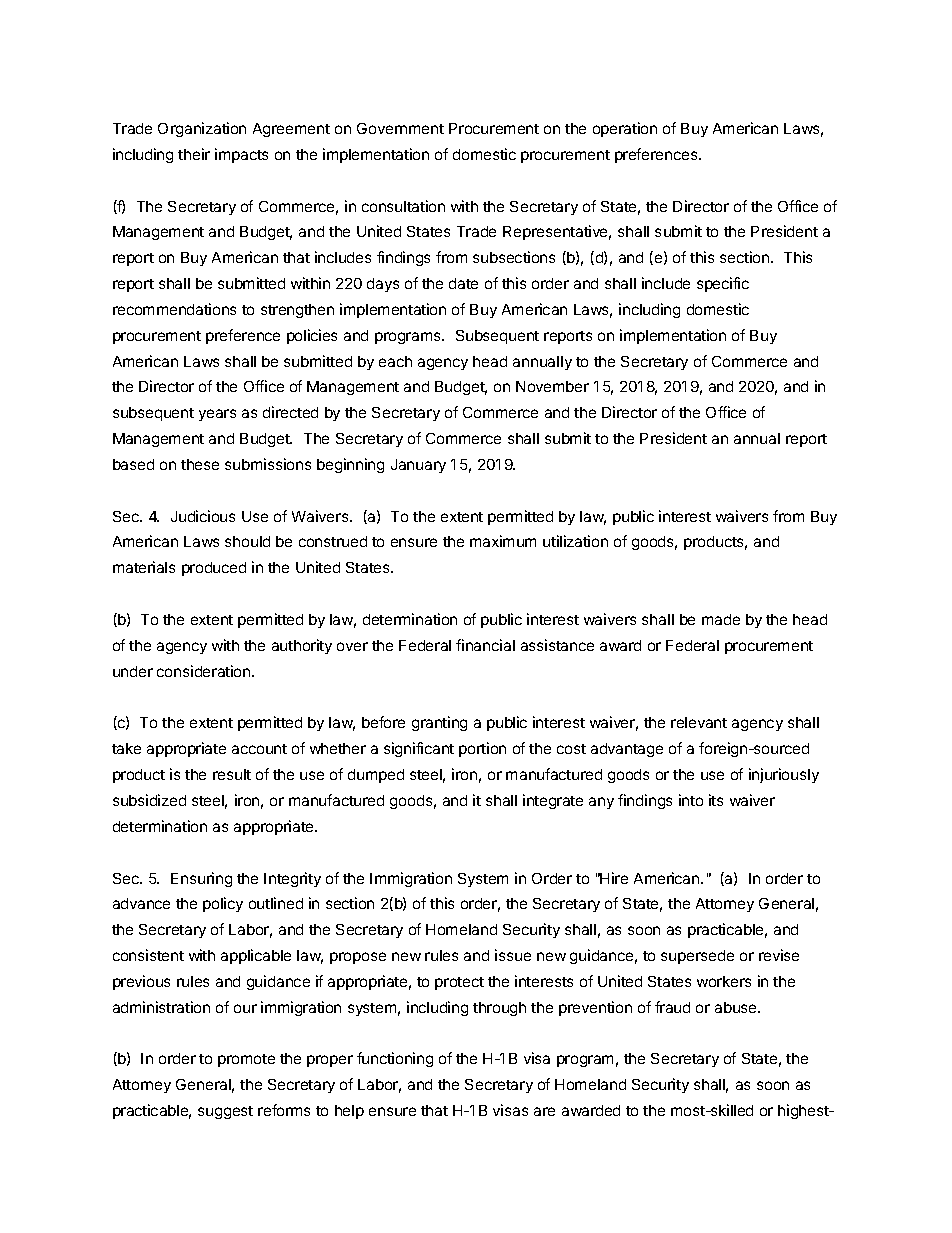 This screenshot has height=1233, width=952. I want to click on suggest, so click(225, 1112).
